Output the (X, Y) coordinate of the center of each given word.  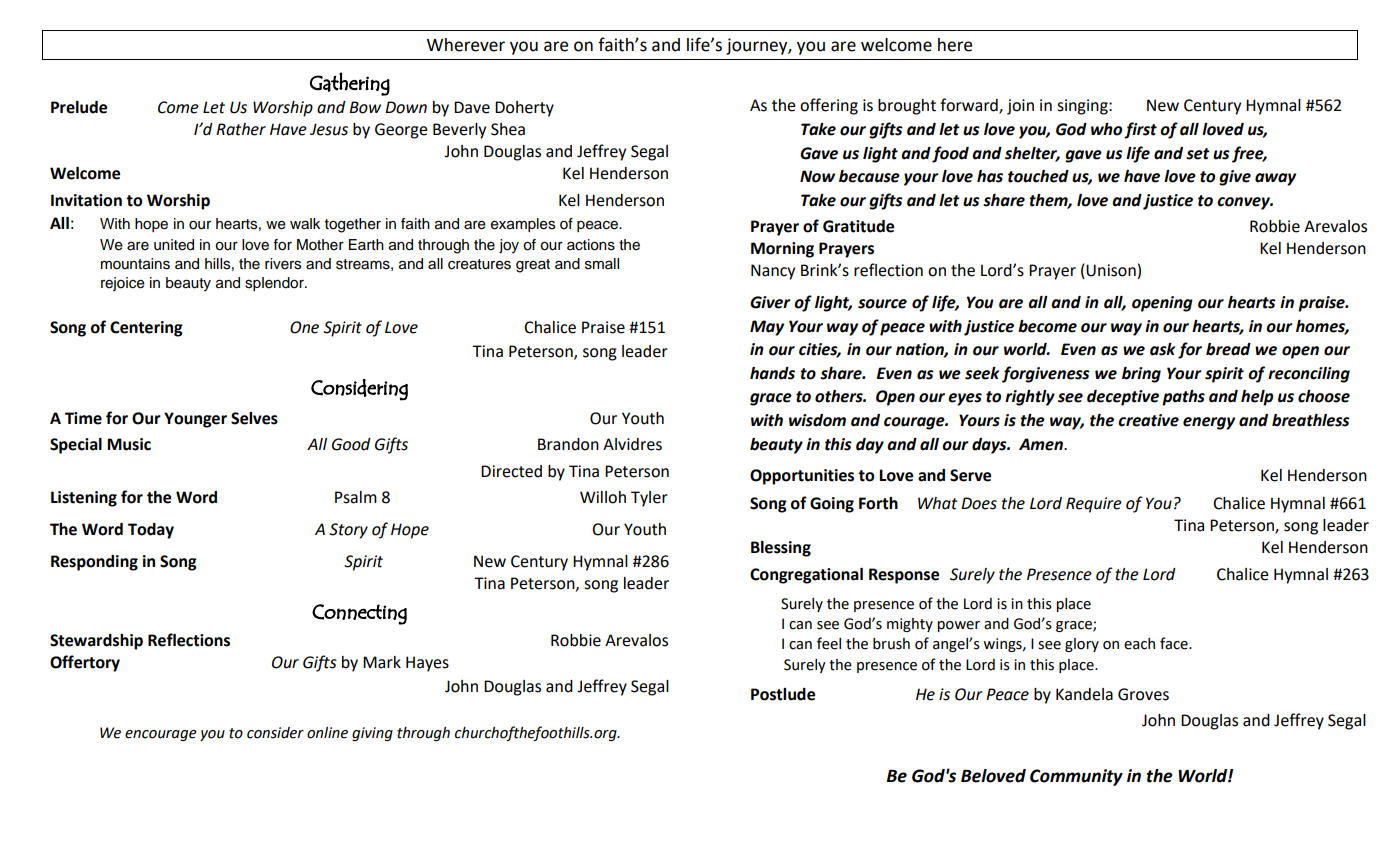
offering (829, 106)
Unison (1112, 271)
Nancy (773, 272)
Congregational (806, 576)
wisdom (817, 420)
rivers (283, 264)
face (1175, 643)
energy (1209, 423)
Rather (241, 129)
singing (1083, 107)
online (327, 733)
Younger (195, 420)
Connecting (359, 614)
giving (372, 734)
